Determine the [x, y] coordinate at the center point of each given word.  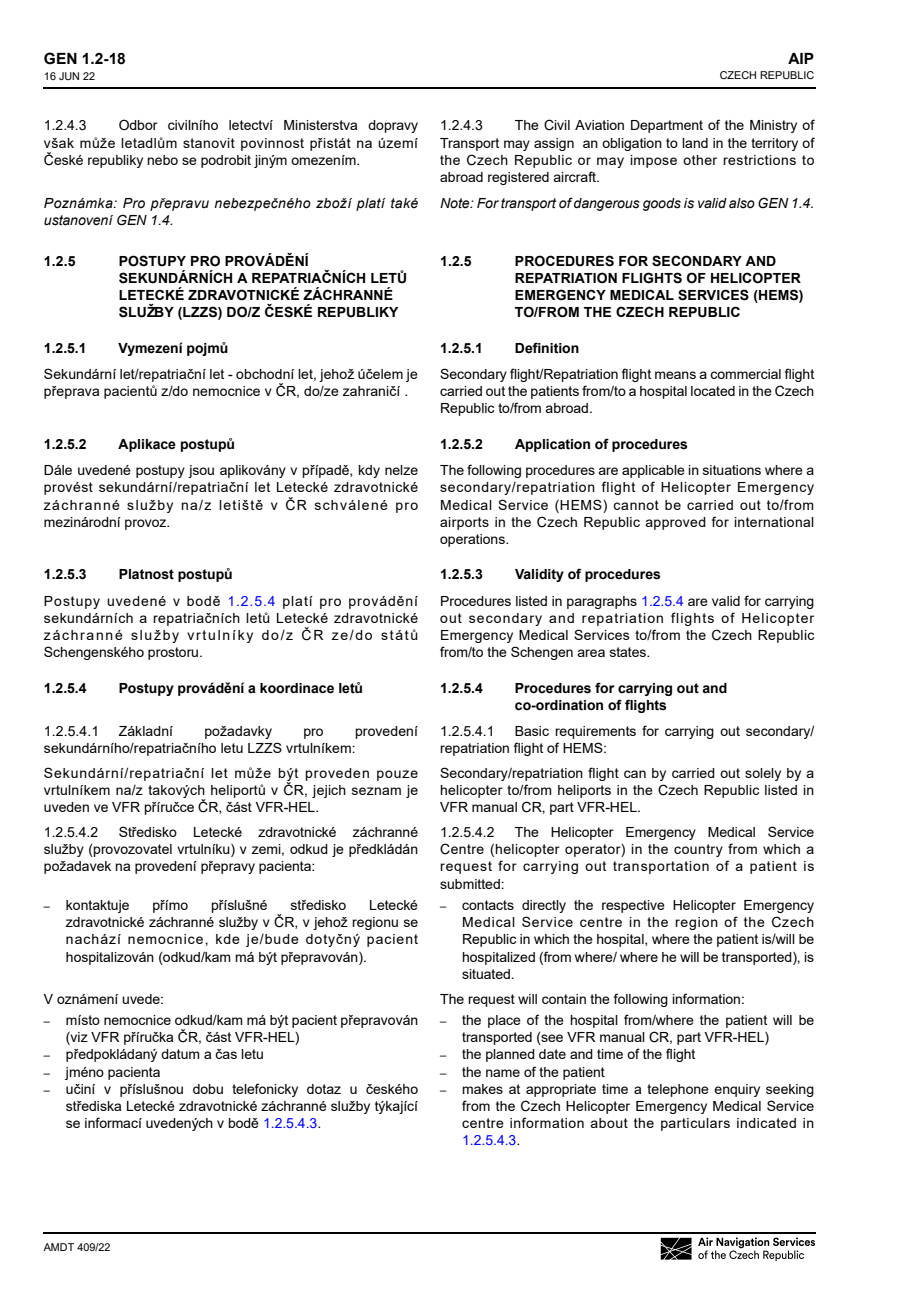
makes [482, 1089]
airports [464, 523]
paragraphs [602, 602]
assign [554, 144]
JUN [69, 76]
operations [473, 540]
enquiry [737, 1090]
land [695, 143]
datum [180, 1054]
